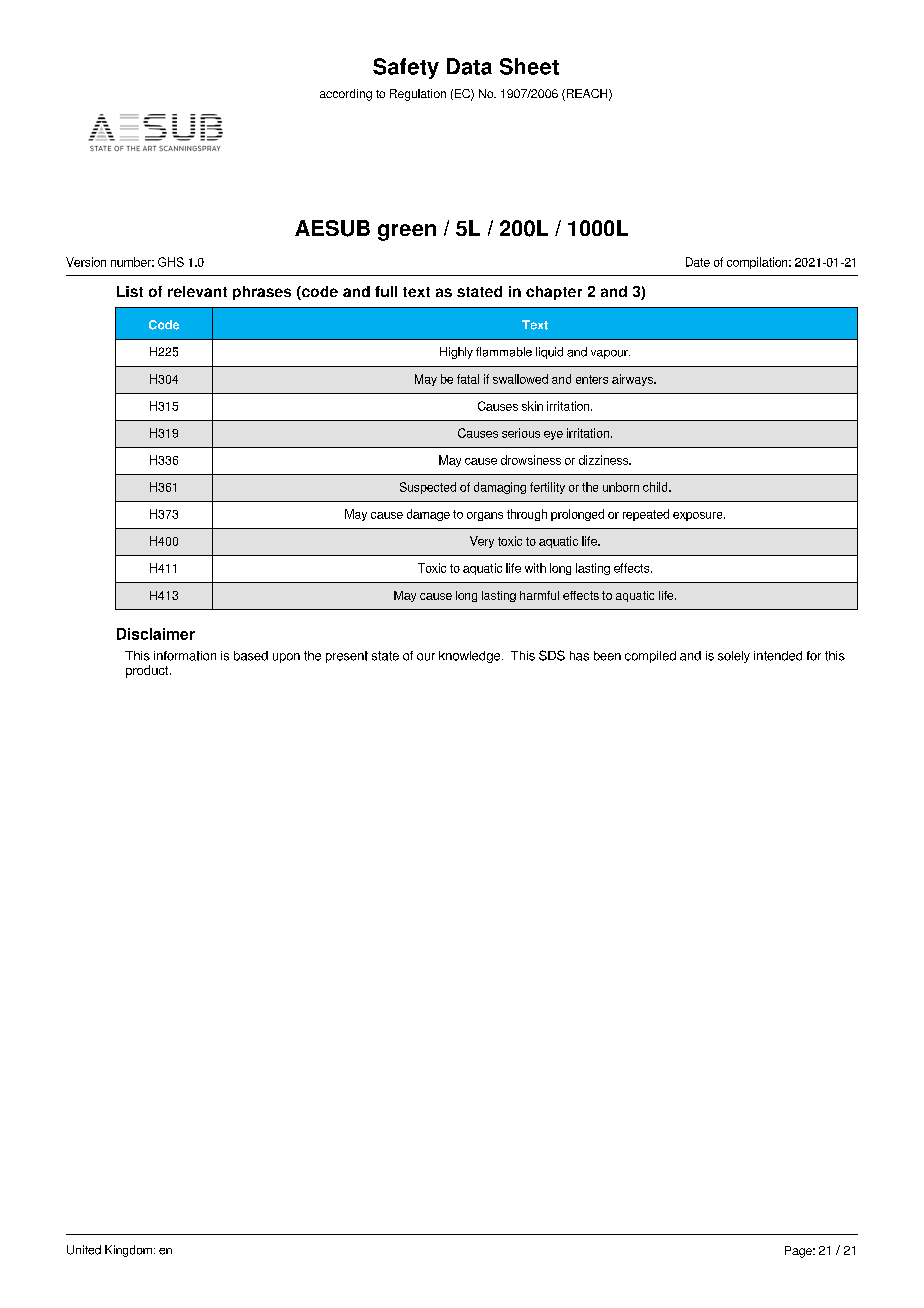 Image resolution: width=924 pixels, height=1308 pixels. Describe the element at coordinates (156, 634) in the document. I see `Disclaimer` at that location.
